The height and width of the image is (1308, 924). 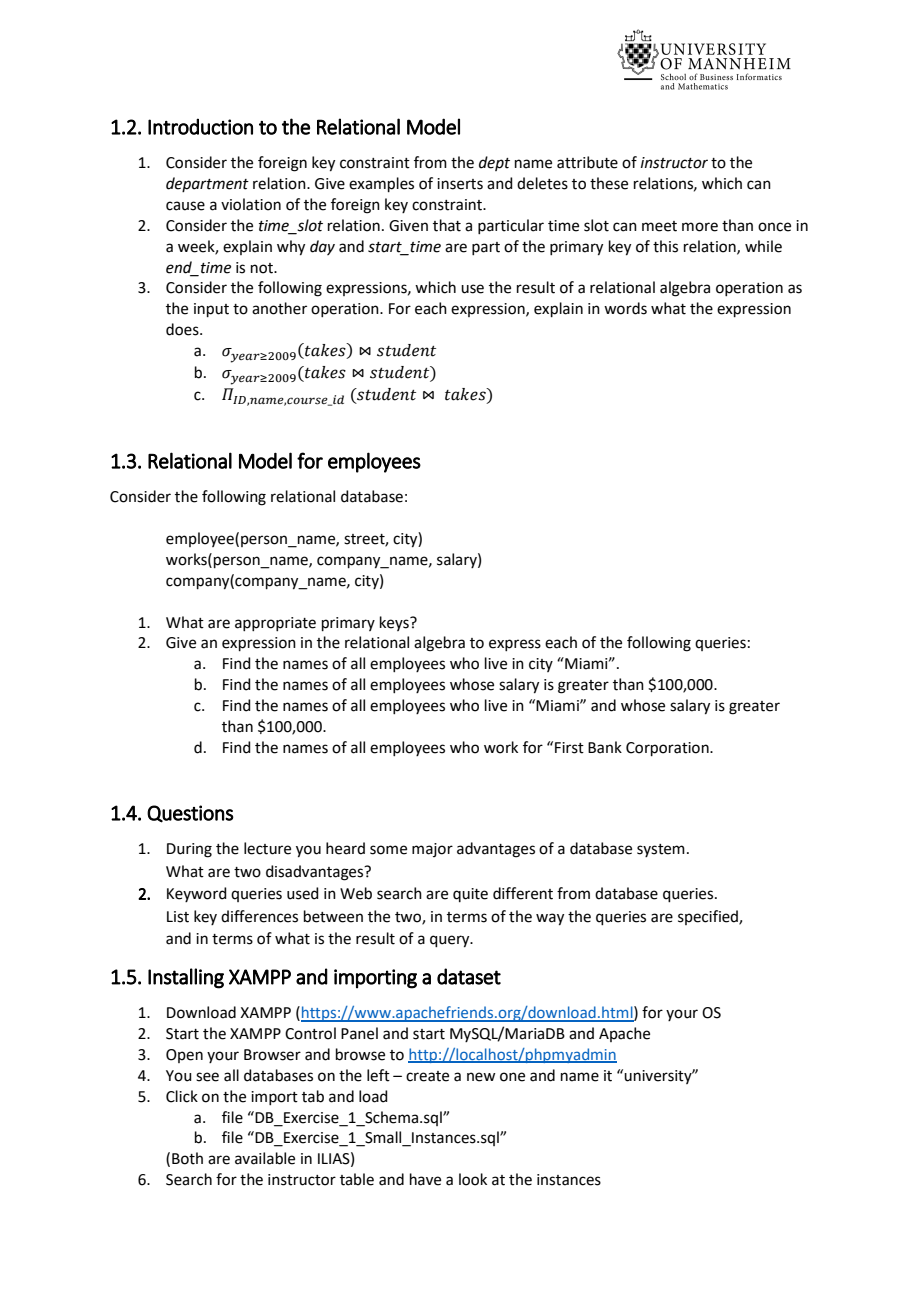 I want to click on dept, so click(x=494, y=163).
